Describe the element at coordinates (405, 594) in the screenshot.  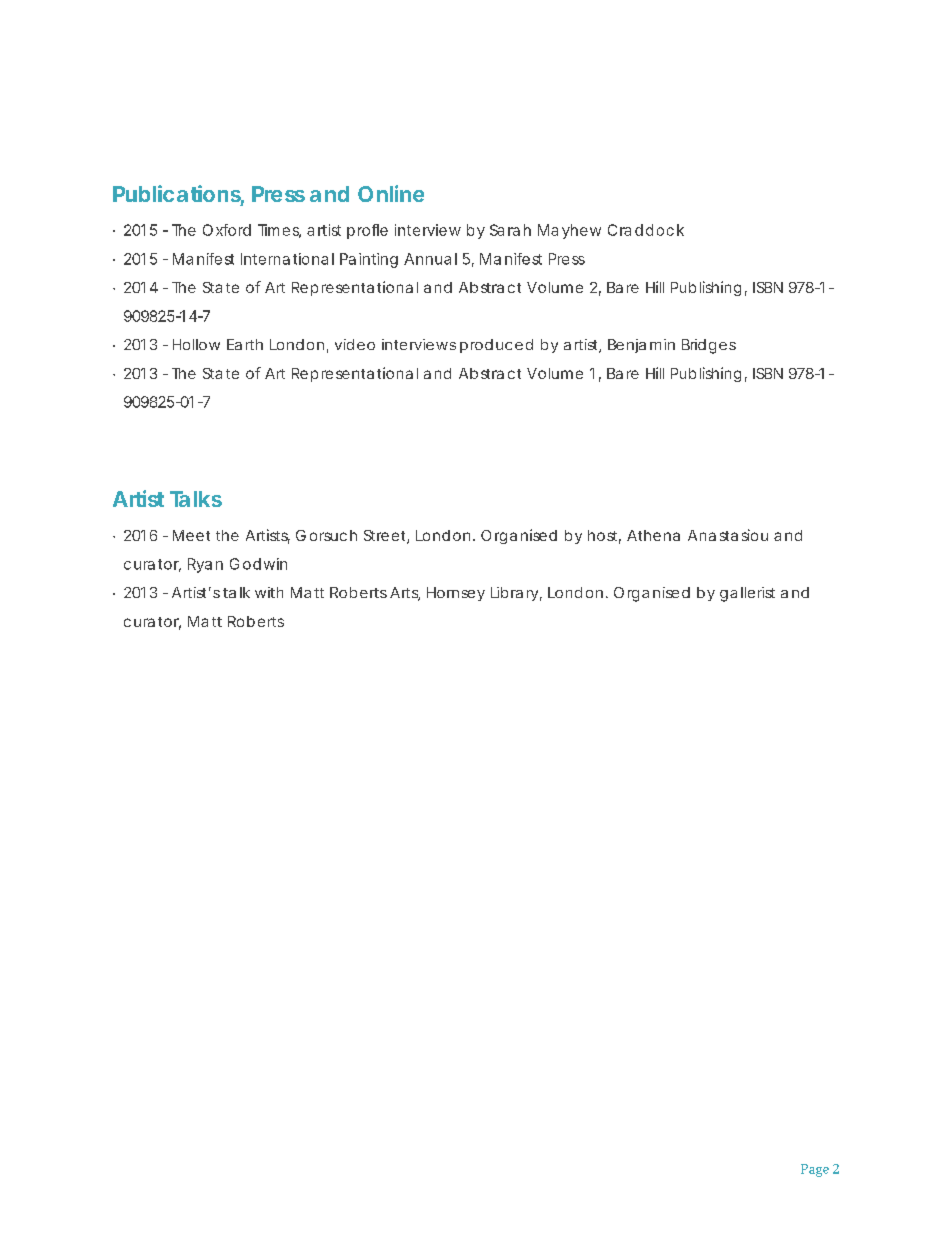
I see `Arts` at that location.
